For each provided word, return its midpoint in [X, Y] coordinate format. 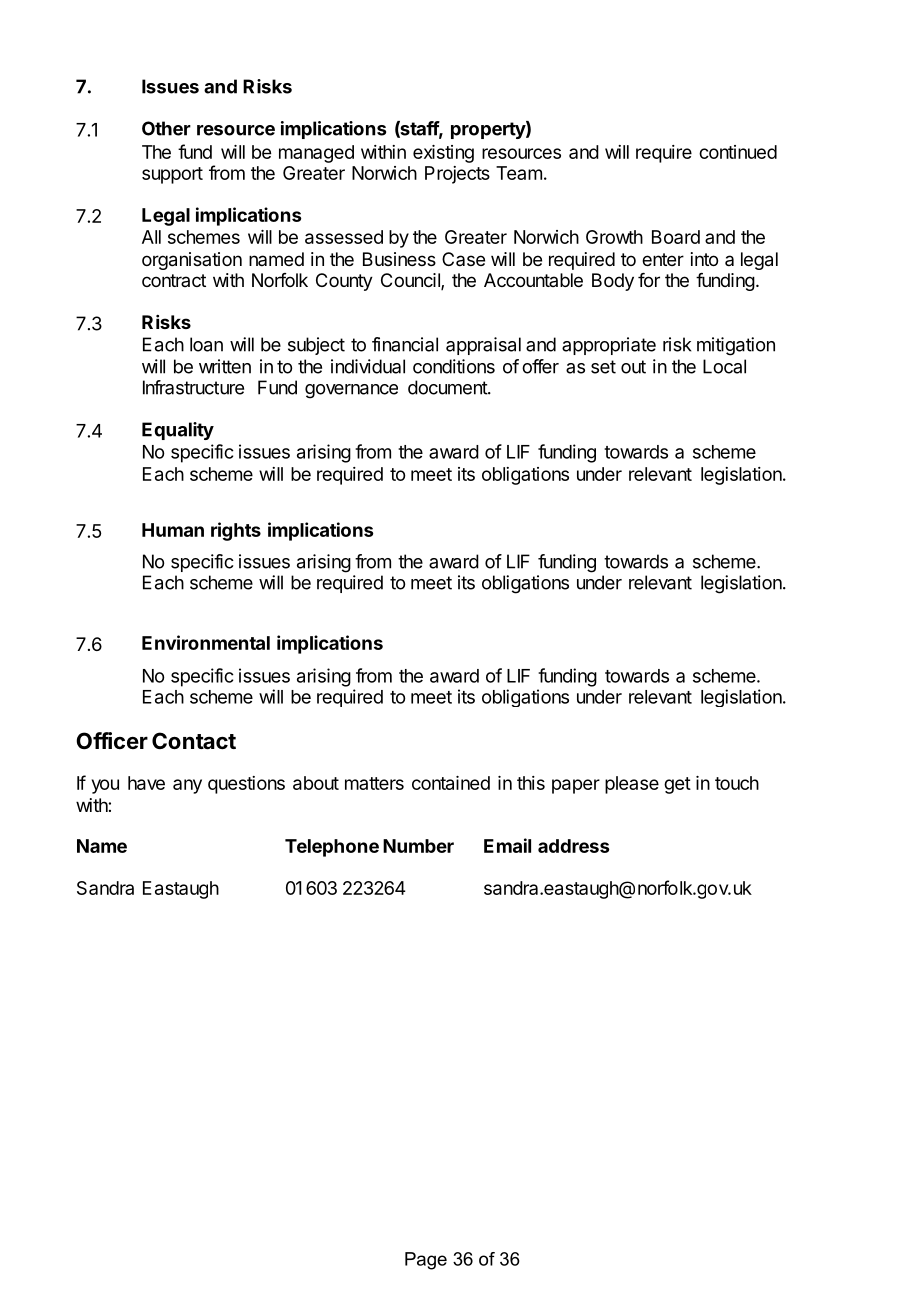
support [172, 175]
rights [236, 531]
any [187, 786]
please [632, 785]
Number [418, 846]
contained [451, 783]
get [677, 785]
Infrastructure [193, 387]
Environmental [206, 642]
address [574, 846]
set [603, 367]
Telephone [332, 848]
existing [443, 154]
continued [738, 152]
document [448, 387]
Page [426, 1261]
